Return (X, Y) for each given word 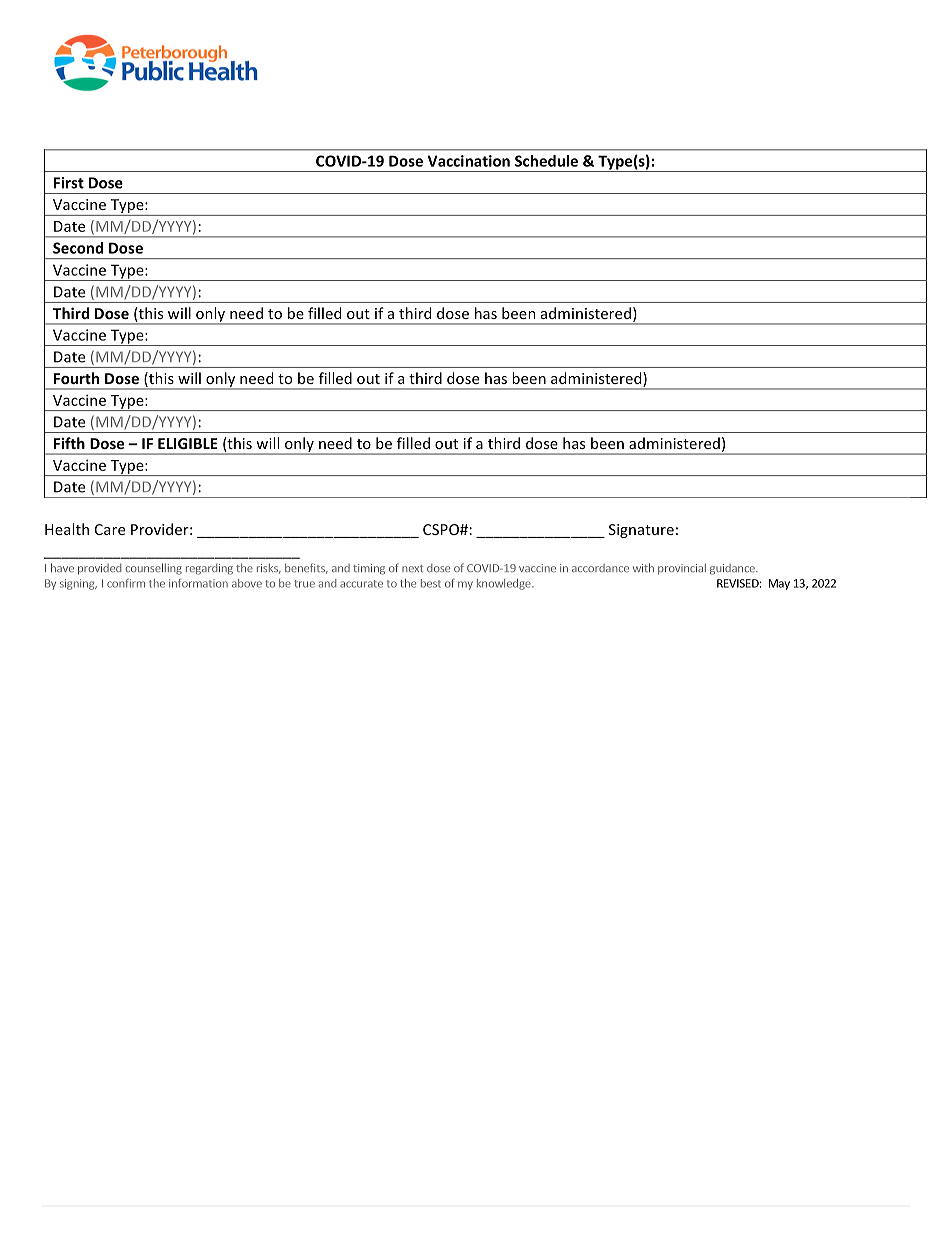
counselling (153, 569)
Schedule (546, 161)
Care (110, 529)
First (69, 183)
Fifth (69, 443)
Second (78, 248)
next (412, 568)
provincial (682, 569)
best (431, 583)
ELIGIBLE (188, 443)
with (643, 567)
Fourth (76, 378)
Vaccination (469, 161)
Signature (641, 531)
